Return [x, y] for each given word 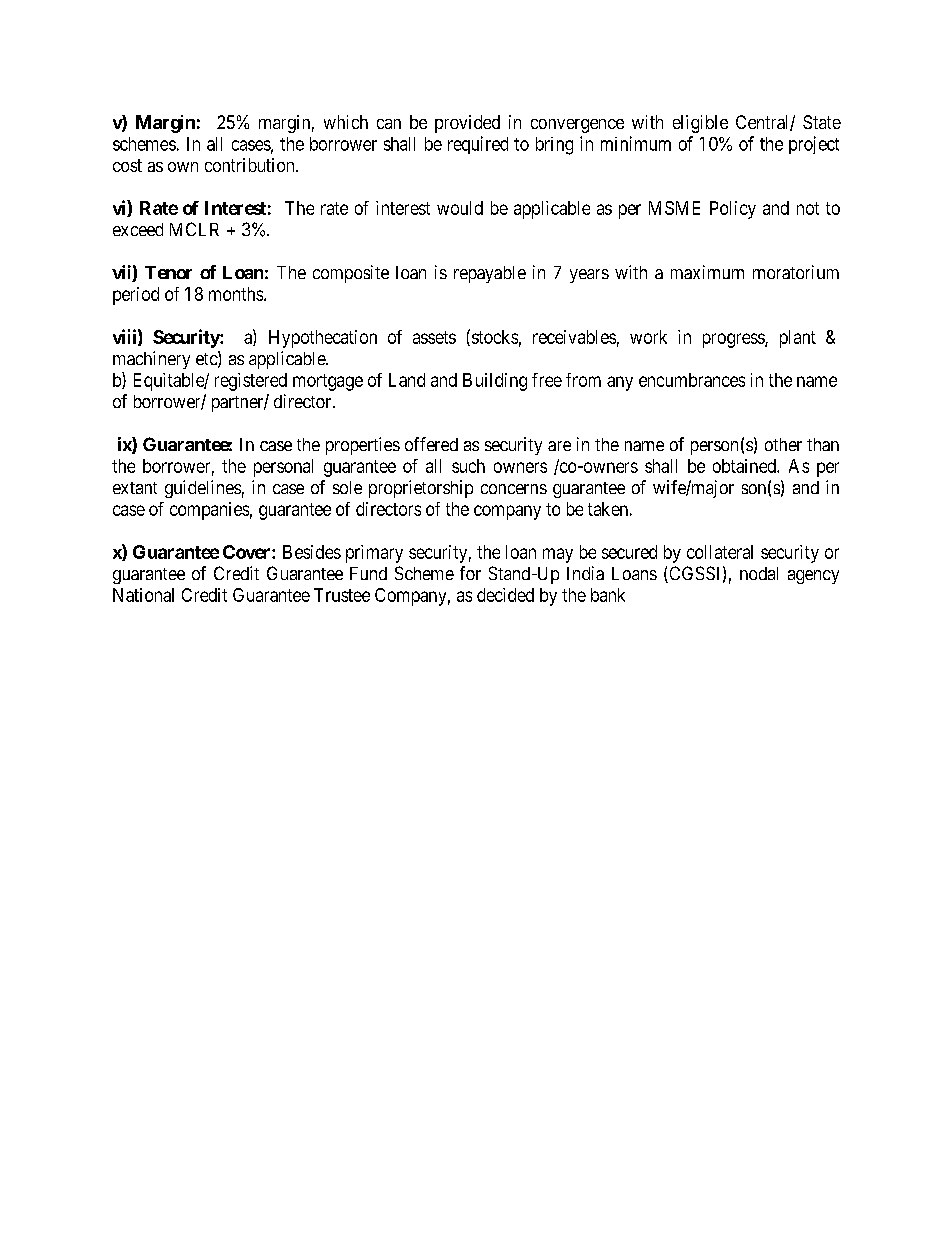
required [478, 145]
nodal [759, 573]
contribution [251, 165]
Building [495, 382]
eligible [700, 124]
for [470, 573]
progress [734, 340]
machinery [151, 360]
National [143, 595]
